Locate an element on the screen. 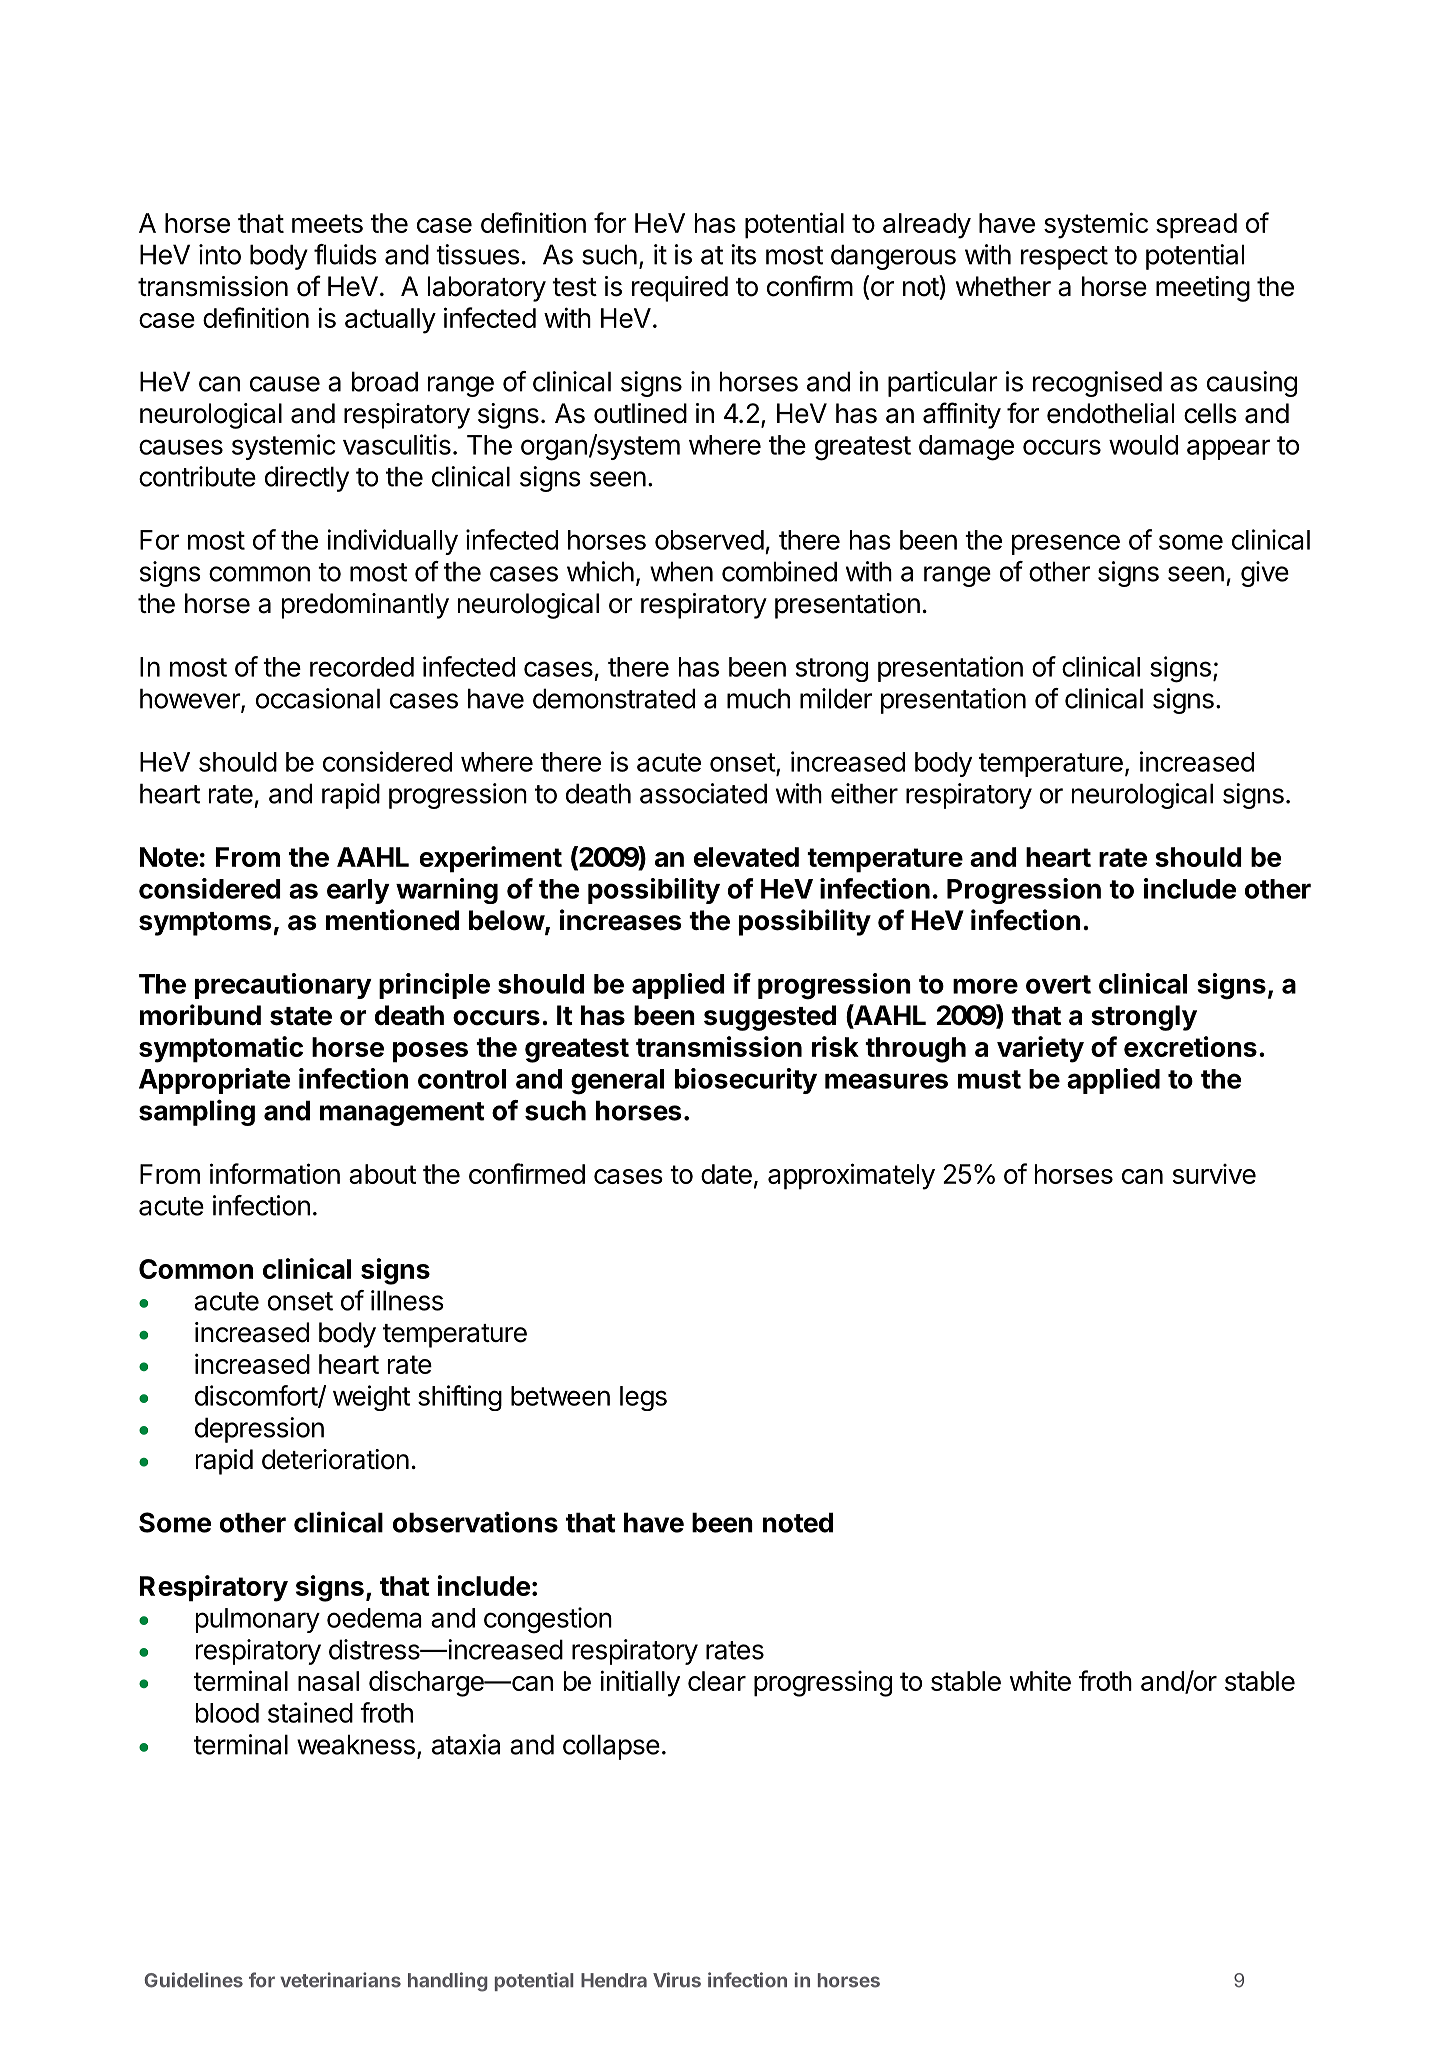  Virus is located at coordinates (677, 1980).
